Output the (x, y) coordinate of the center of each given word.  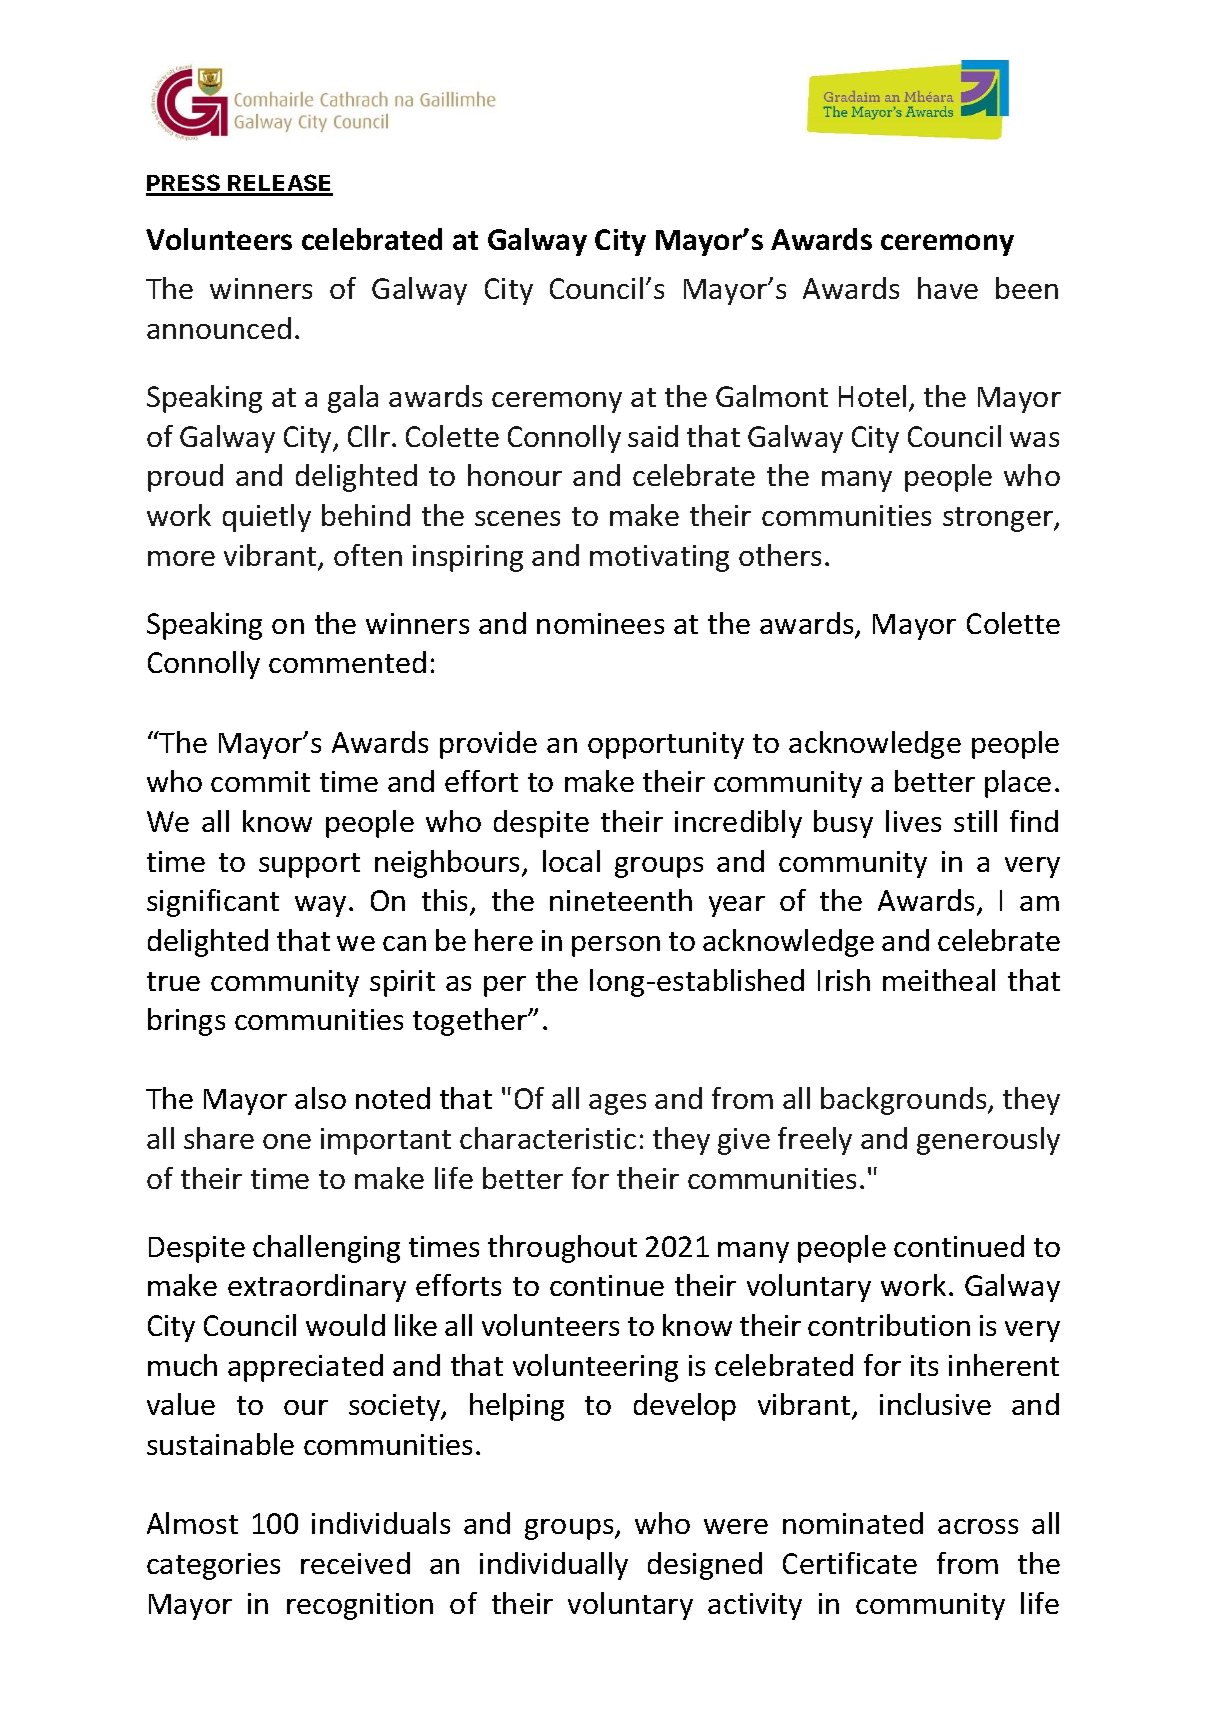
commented (347, 662)
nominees (600, 623)
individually (554, 1566)
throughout (562, 1249)
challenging (326, 1249)
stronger (999, 519)
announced (219, 328)
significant (213, 903)
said (653, 436)
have (948, 288)
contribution (889, 1325)
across (978, 1526)
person (616, 946)
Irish (844, 980)
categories (213, 1566)
